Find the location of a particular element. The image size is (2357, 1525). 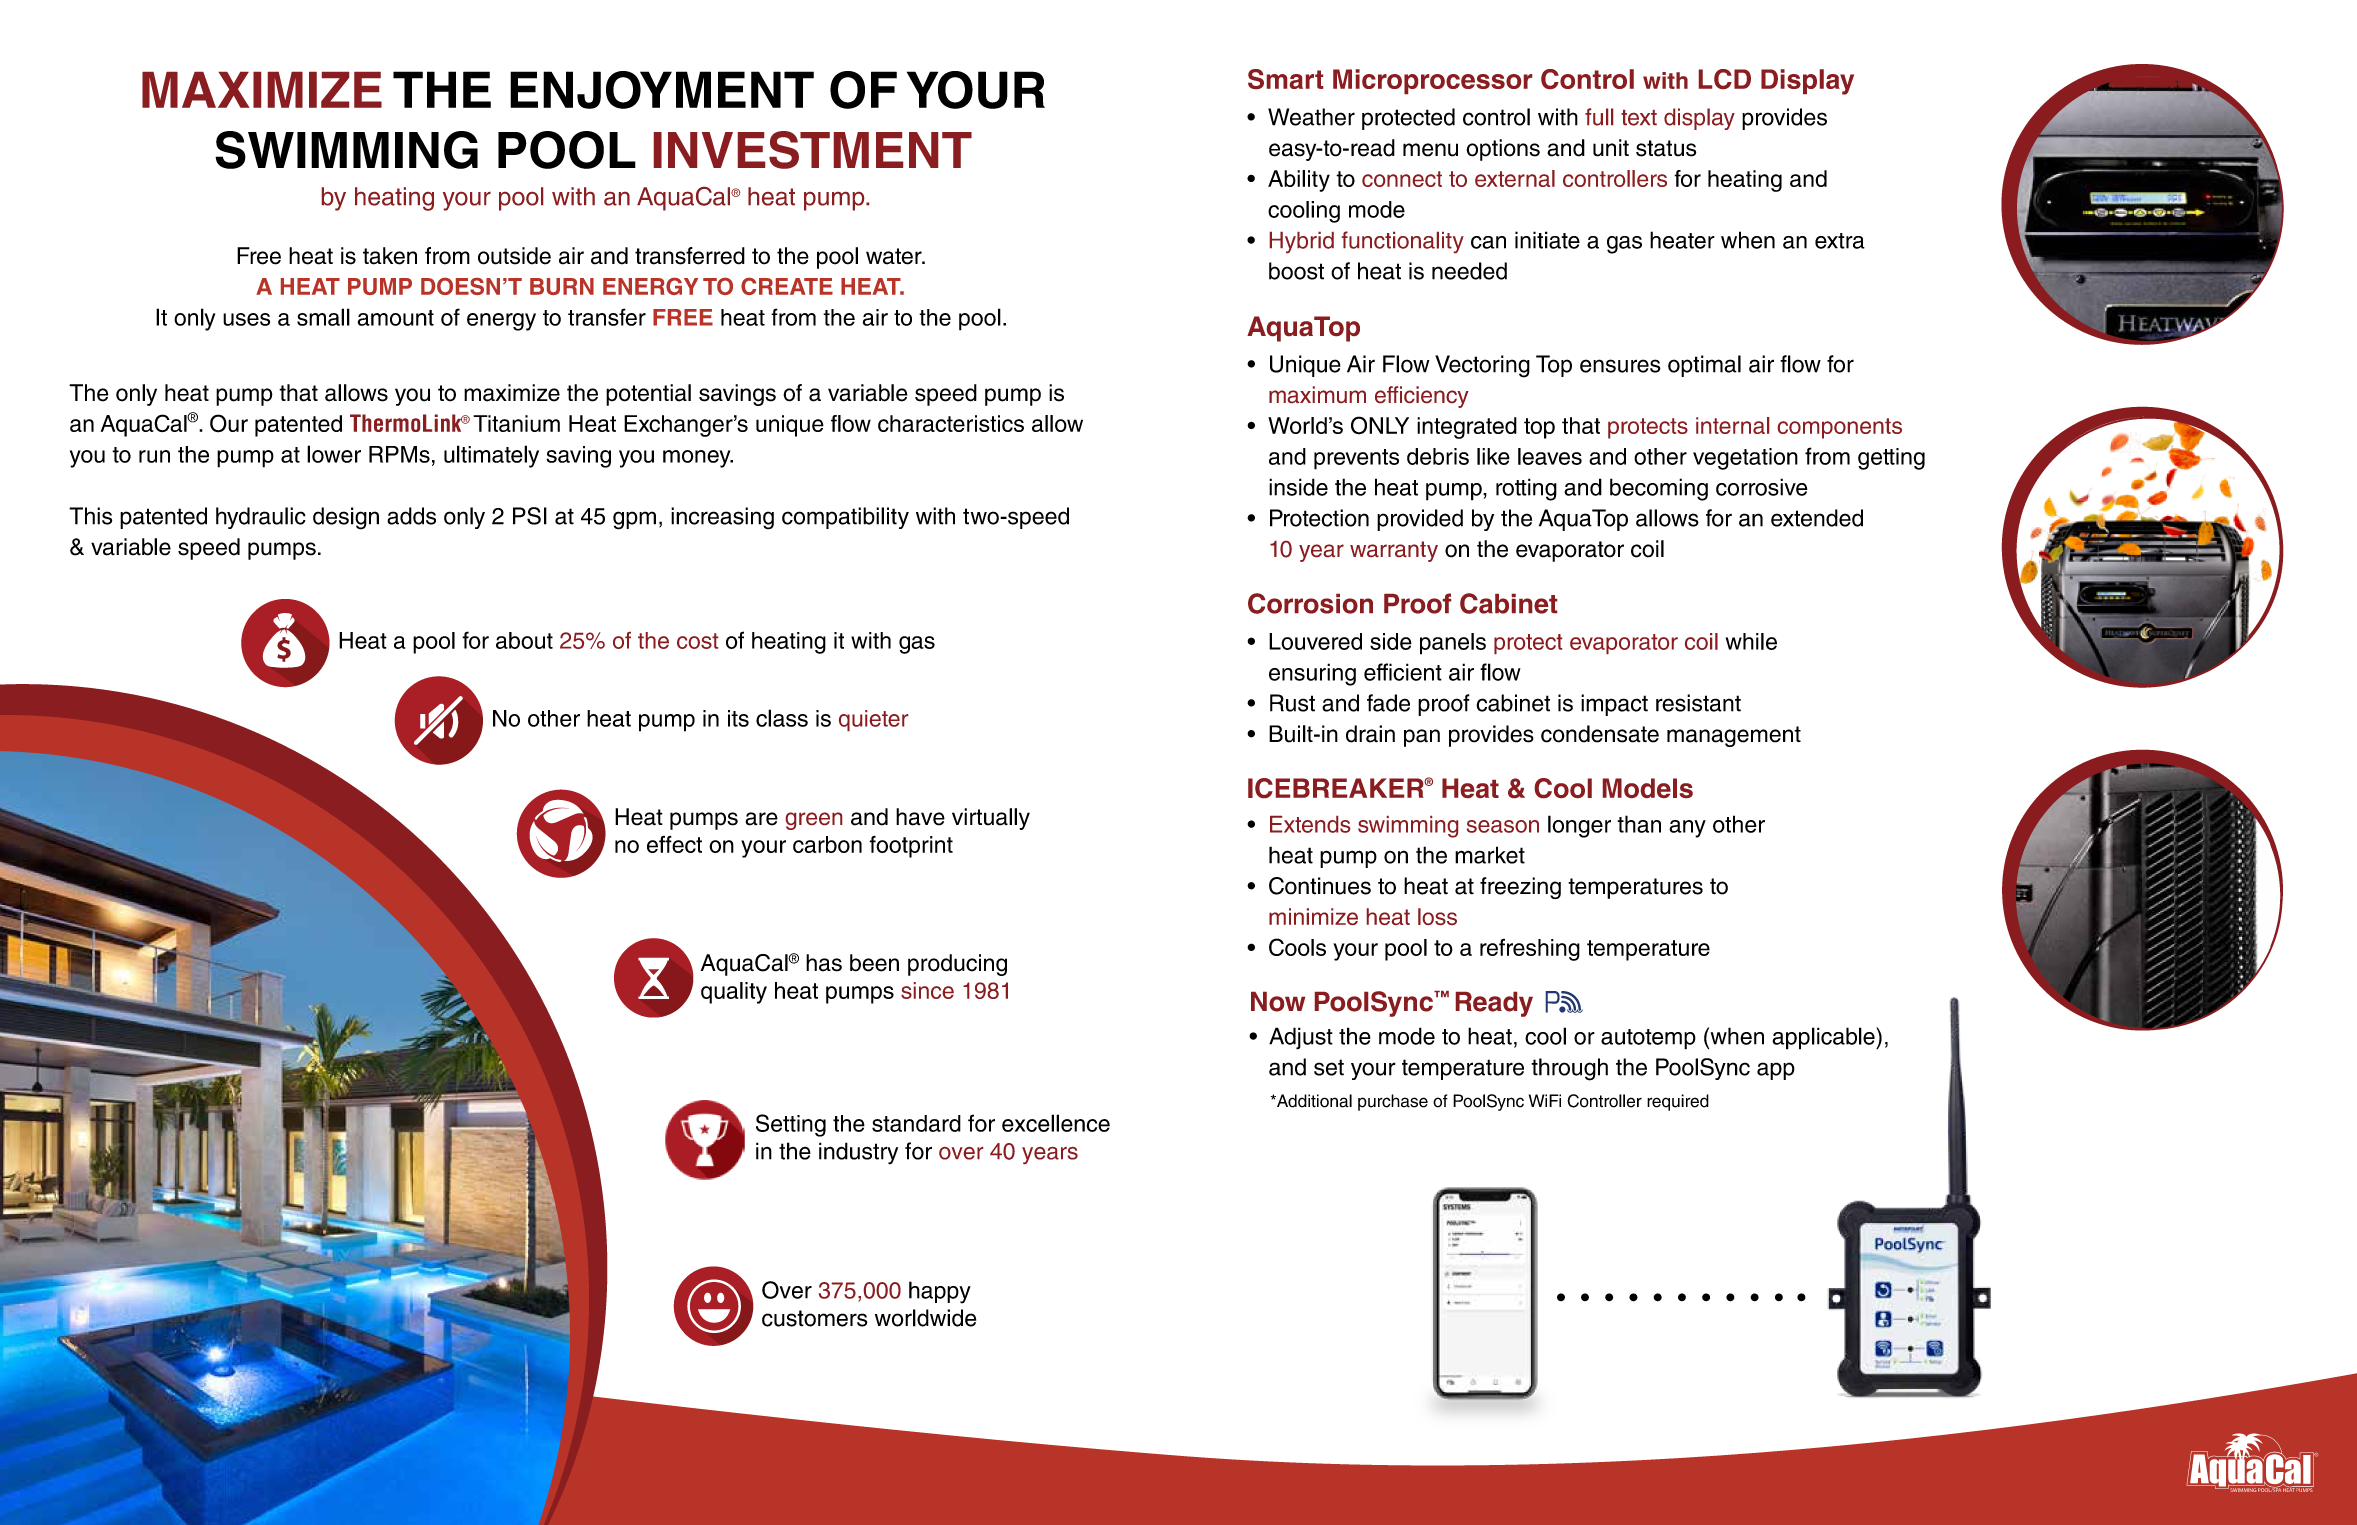

text is located at coordinates (1639, 118).
